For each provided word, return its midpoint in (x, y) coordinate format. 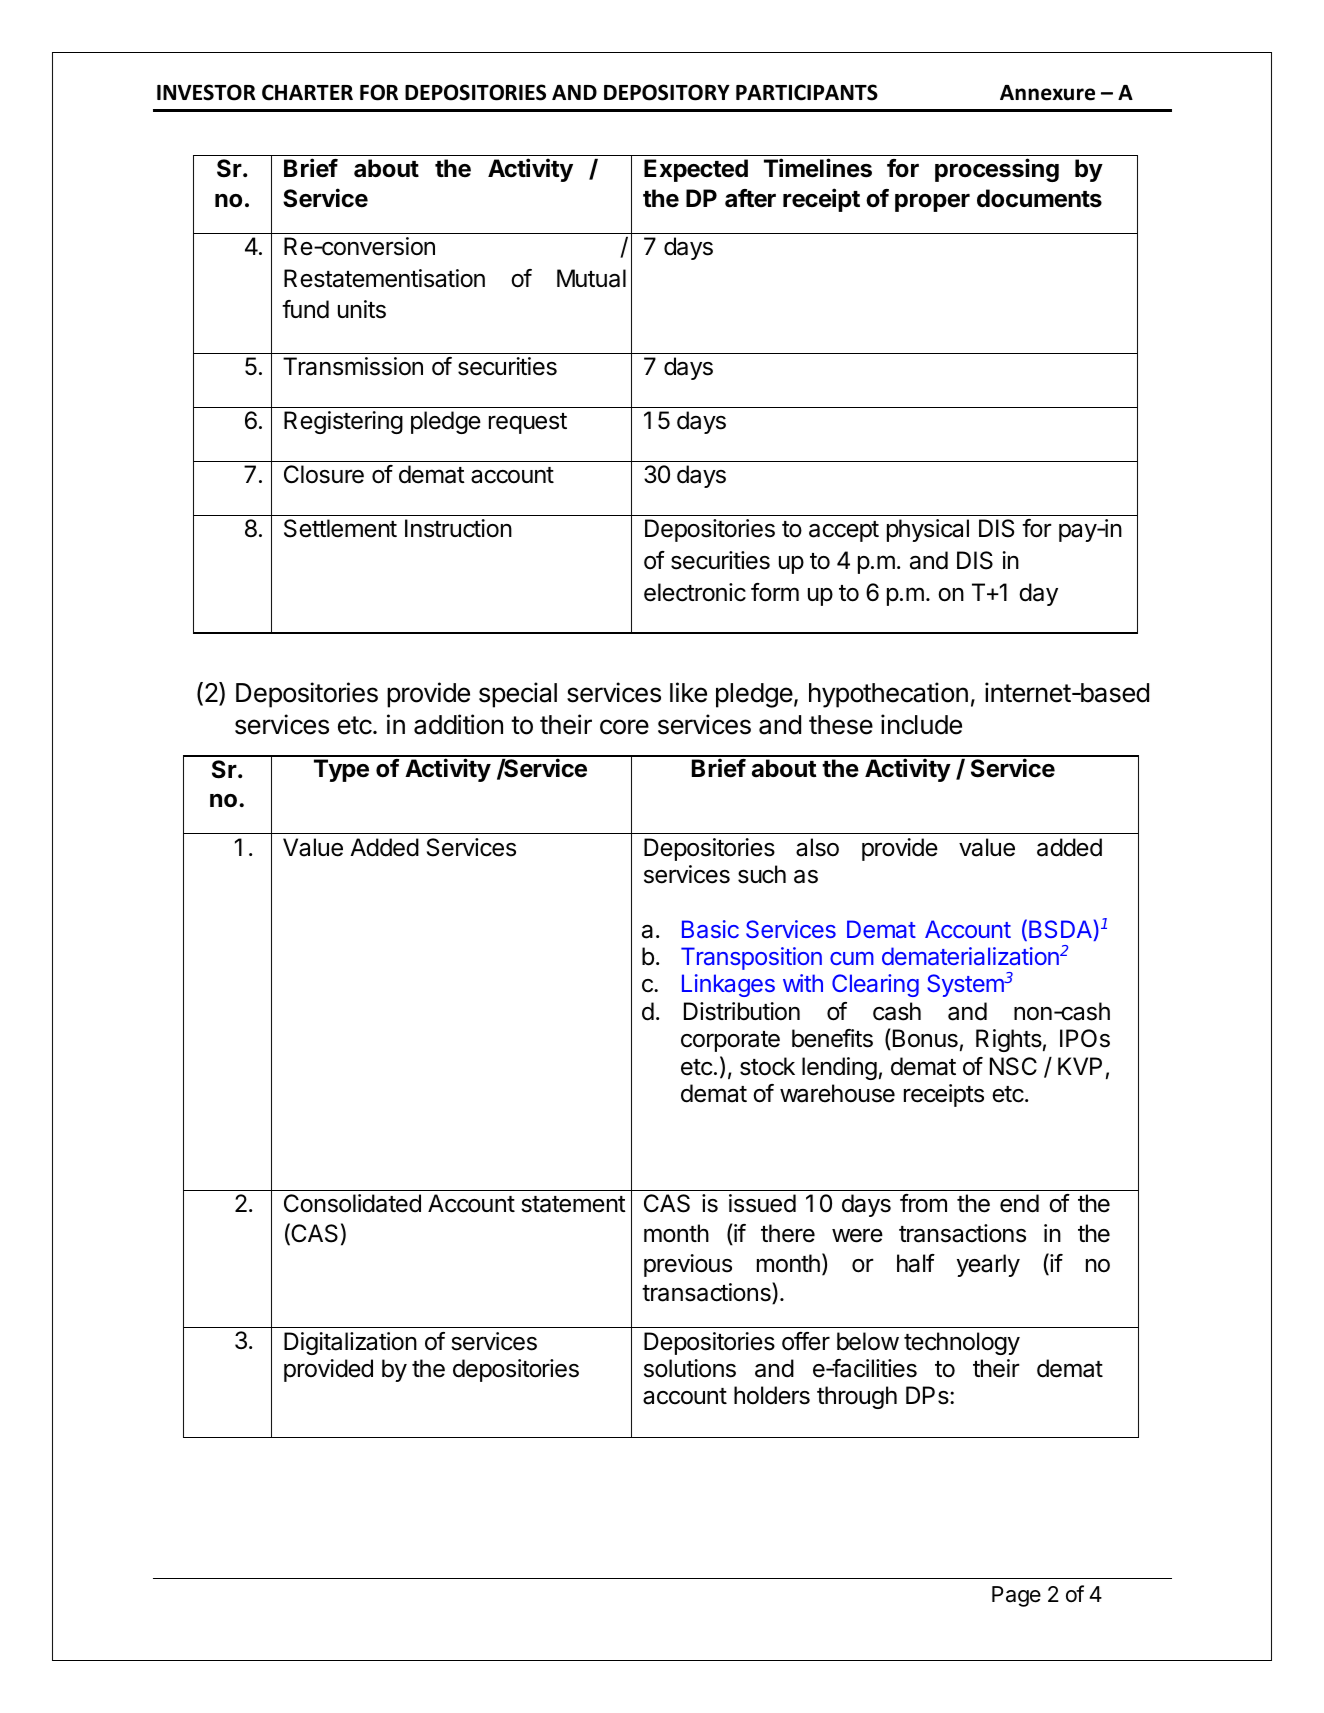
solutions (690, 1368)
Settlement (340, 528)
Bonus (924, 1039)
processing (997, 170)
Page (1016, 1596)
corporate (730, 1041)
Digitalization (350, 1343)
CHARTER (307, 92)
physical (928, 530)
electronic (695, 592)
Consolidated (352, 1203)
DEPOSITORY (667, 92)
